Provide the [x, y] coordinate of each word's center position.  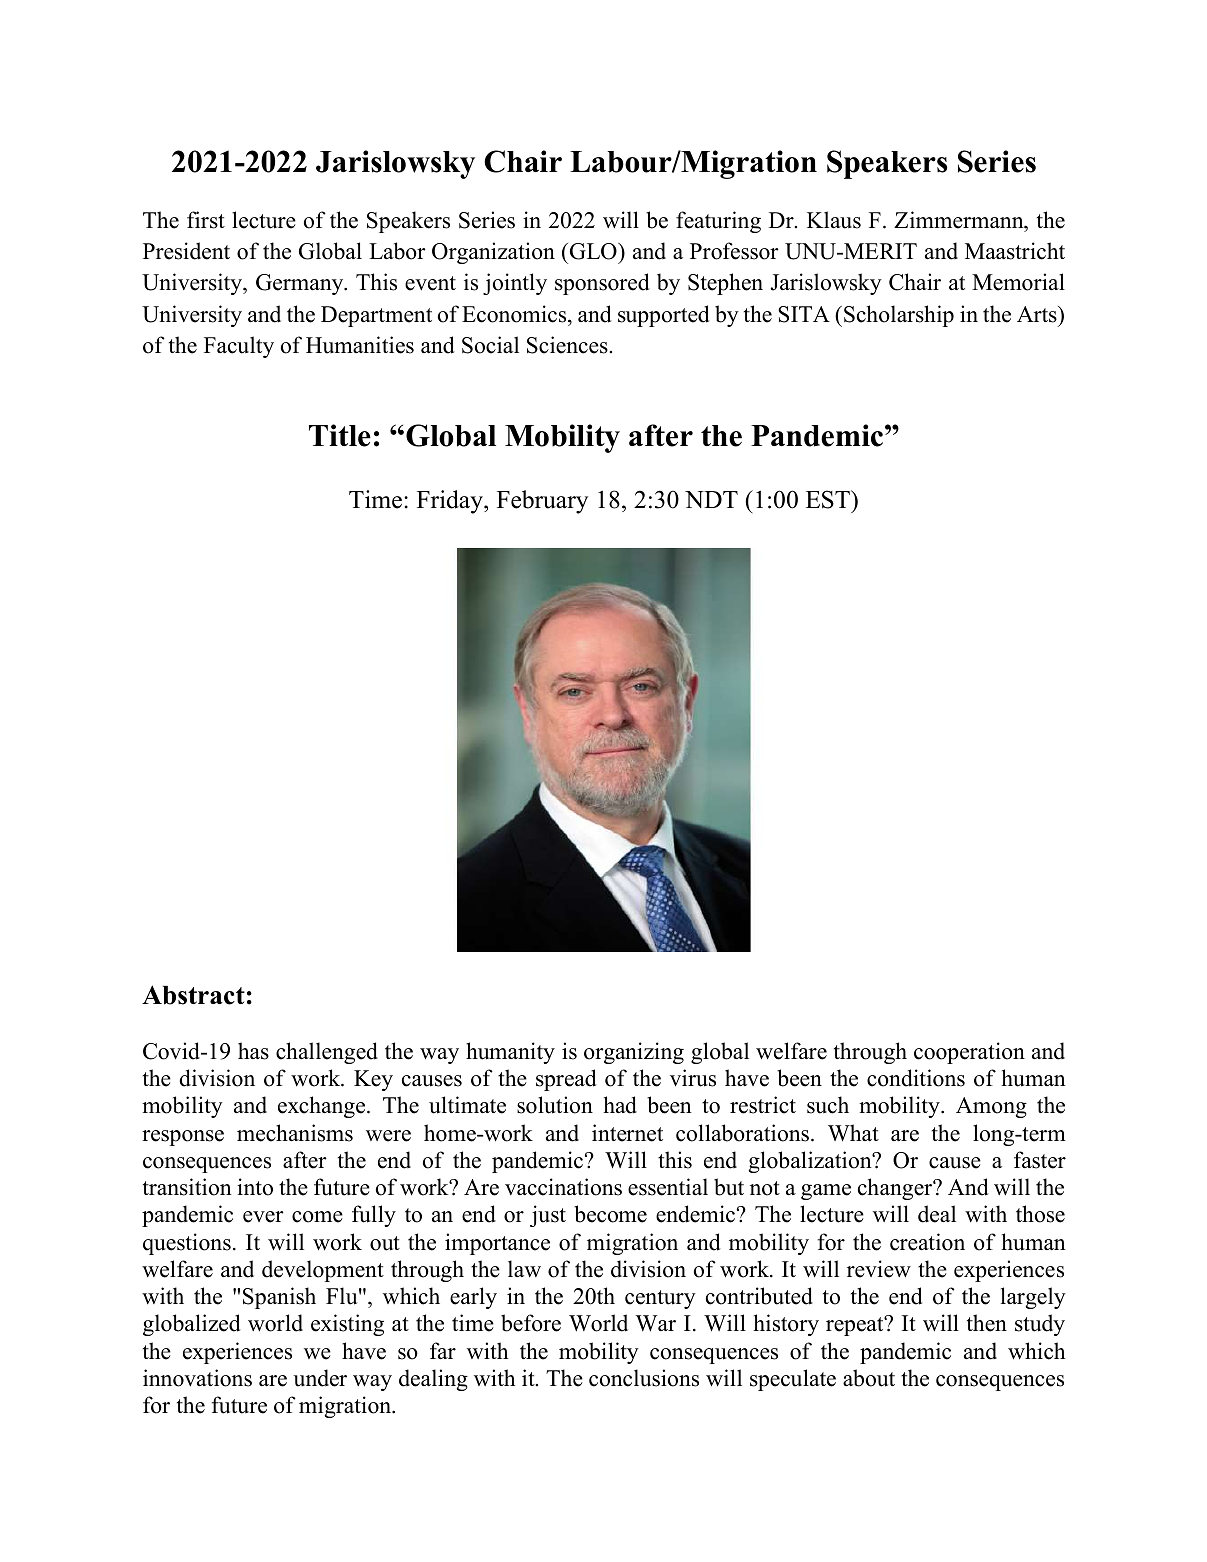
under [320, 1378]
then [987, 1323]
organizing [634, 1053]
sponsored [602, 284]
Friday [451, 502]
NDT [711, 499]
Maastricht [1015, 251]
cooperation [969, 1053]
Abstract [193, 995]
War [655, 1323]
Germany [301, 284]
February [542, 502]
